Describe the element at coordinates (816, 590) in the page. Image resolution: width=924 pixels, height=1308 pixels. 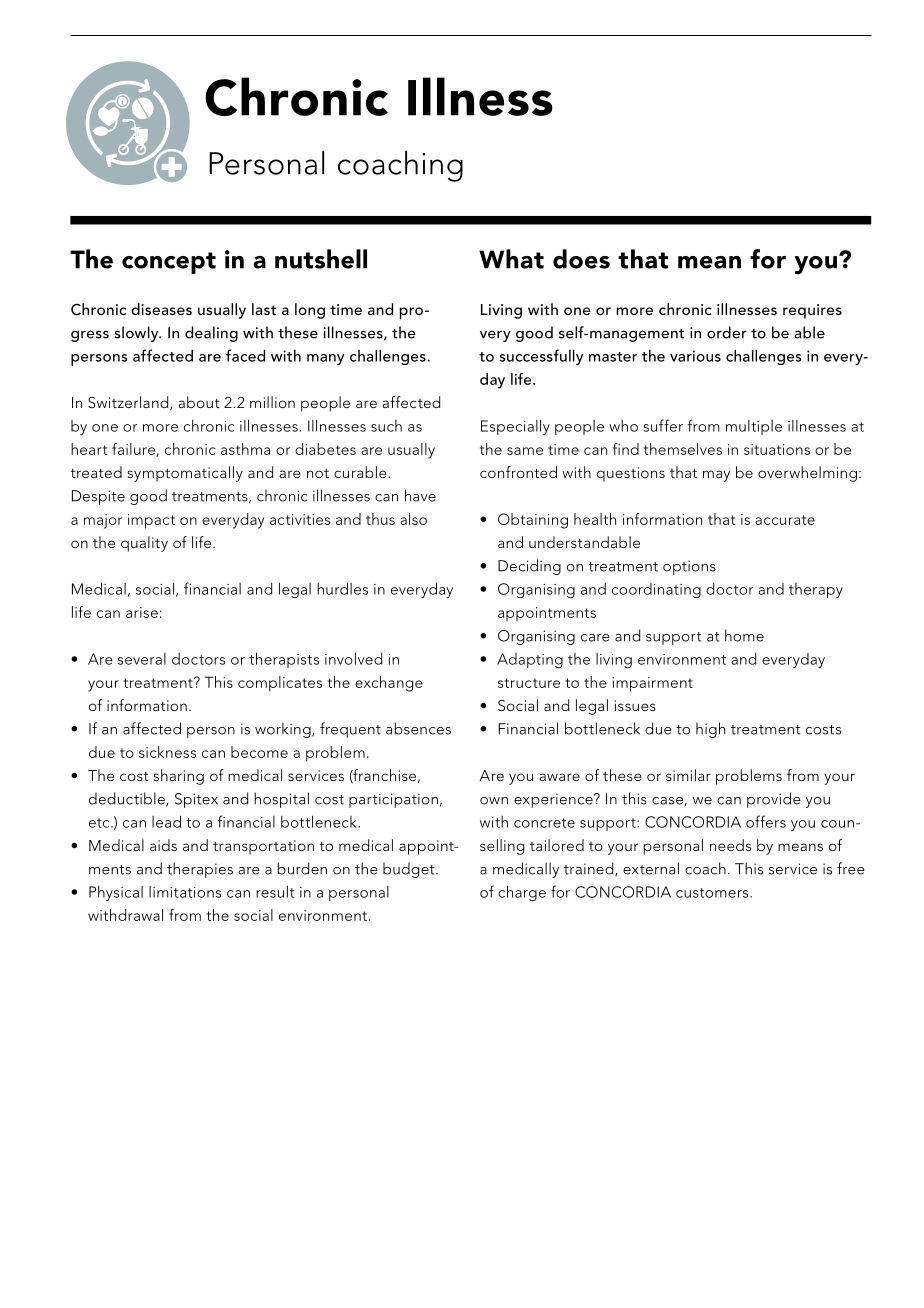
I see `therapy` at that location.
